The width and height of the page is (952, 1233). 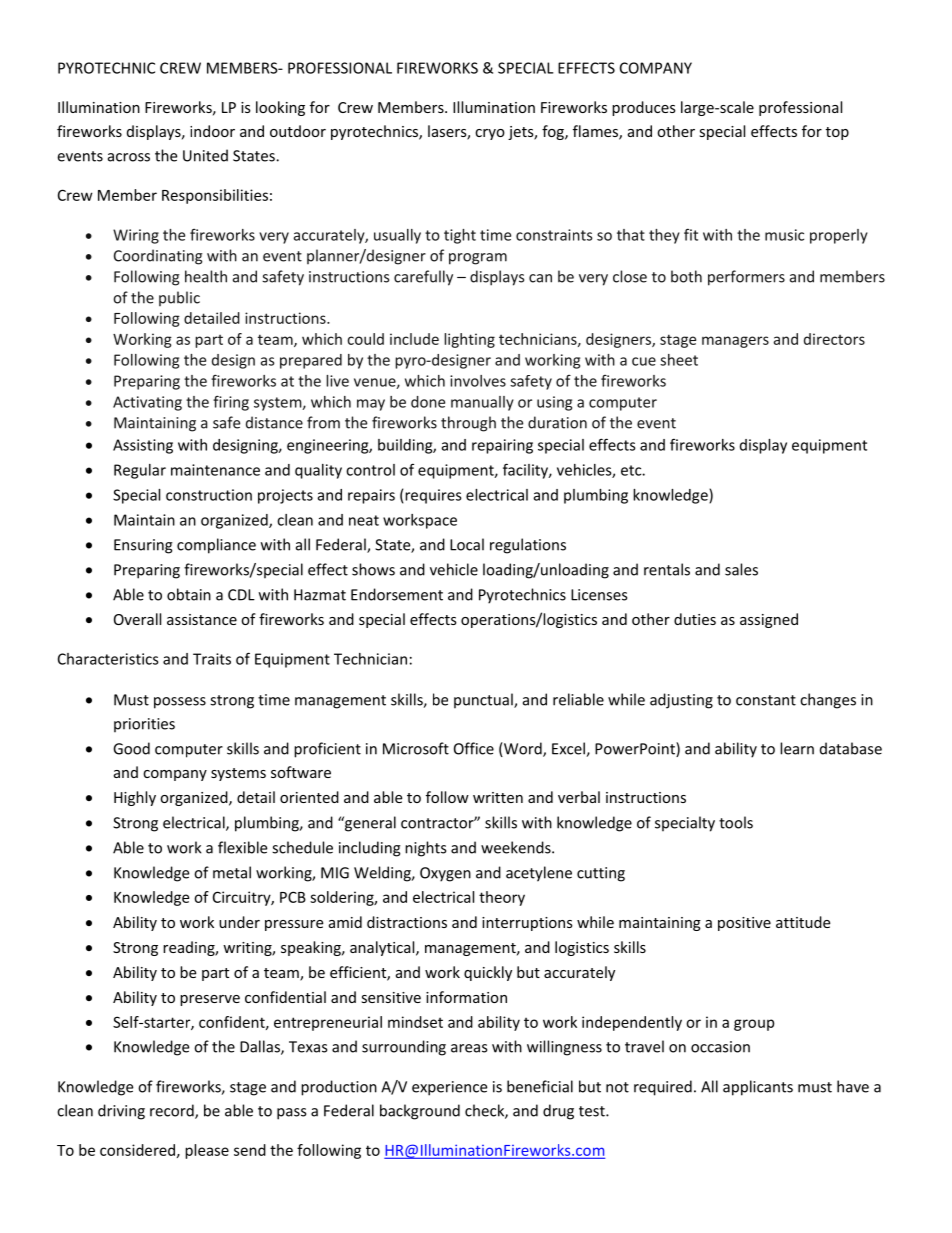 What do you see at coordinates (449, 1088) in the page?
I see `experience` at bounding box center [449, 1088].
